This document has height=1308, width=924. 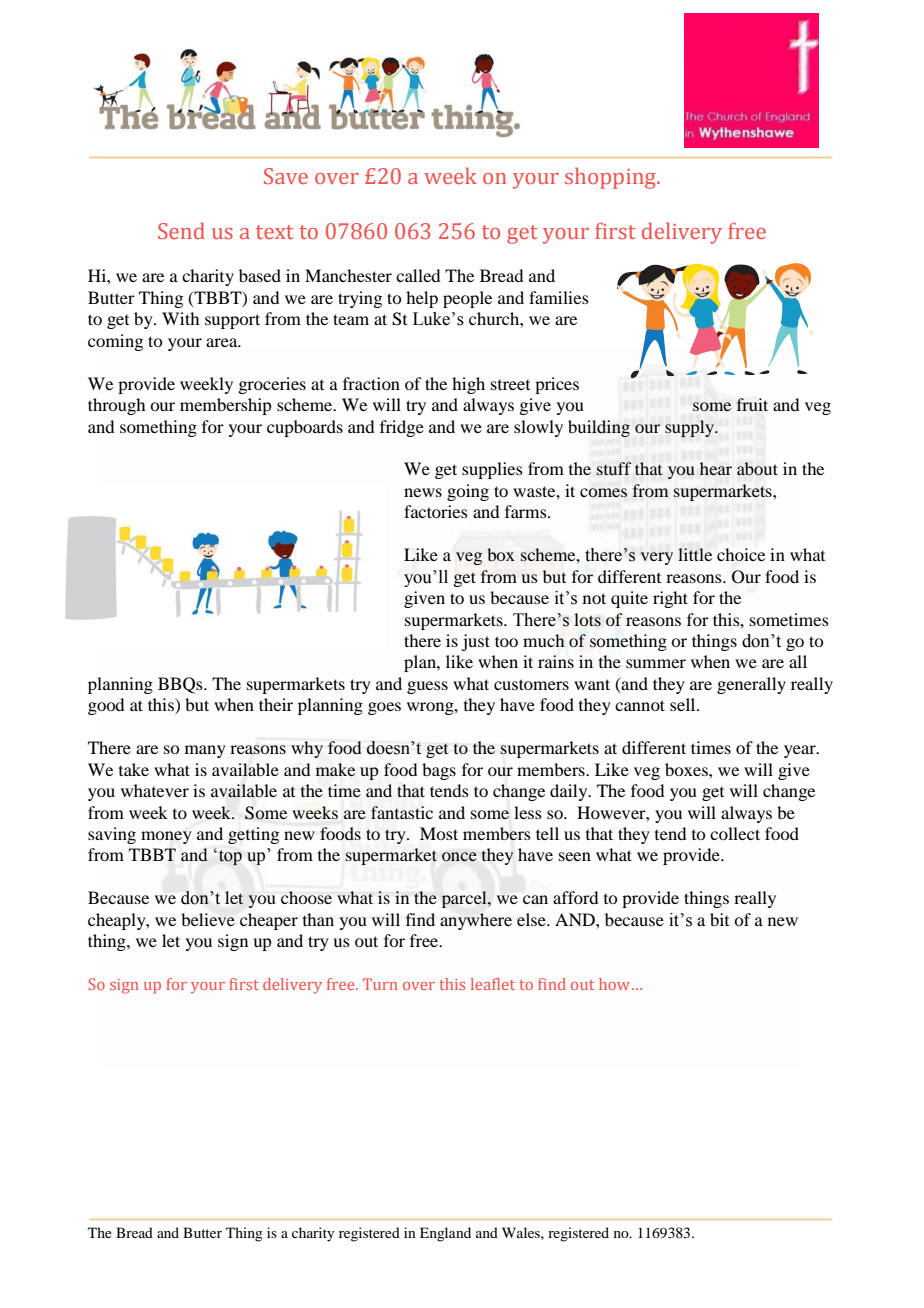 What do you see at coordinates (205, 751) in the document?
I see `many` at bounding box center [205, 751].
